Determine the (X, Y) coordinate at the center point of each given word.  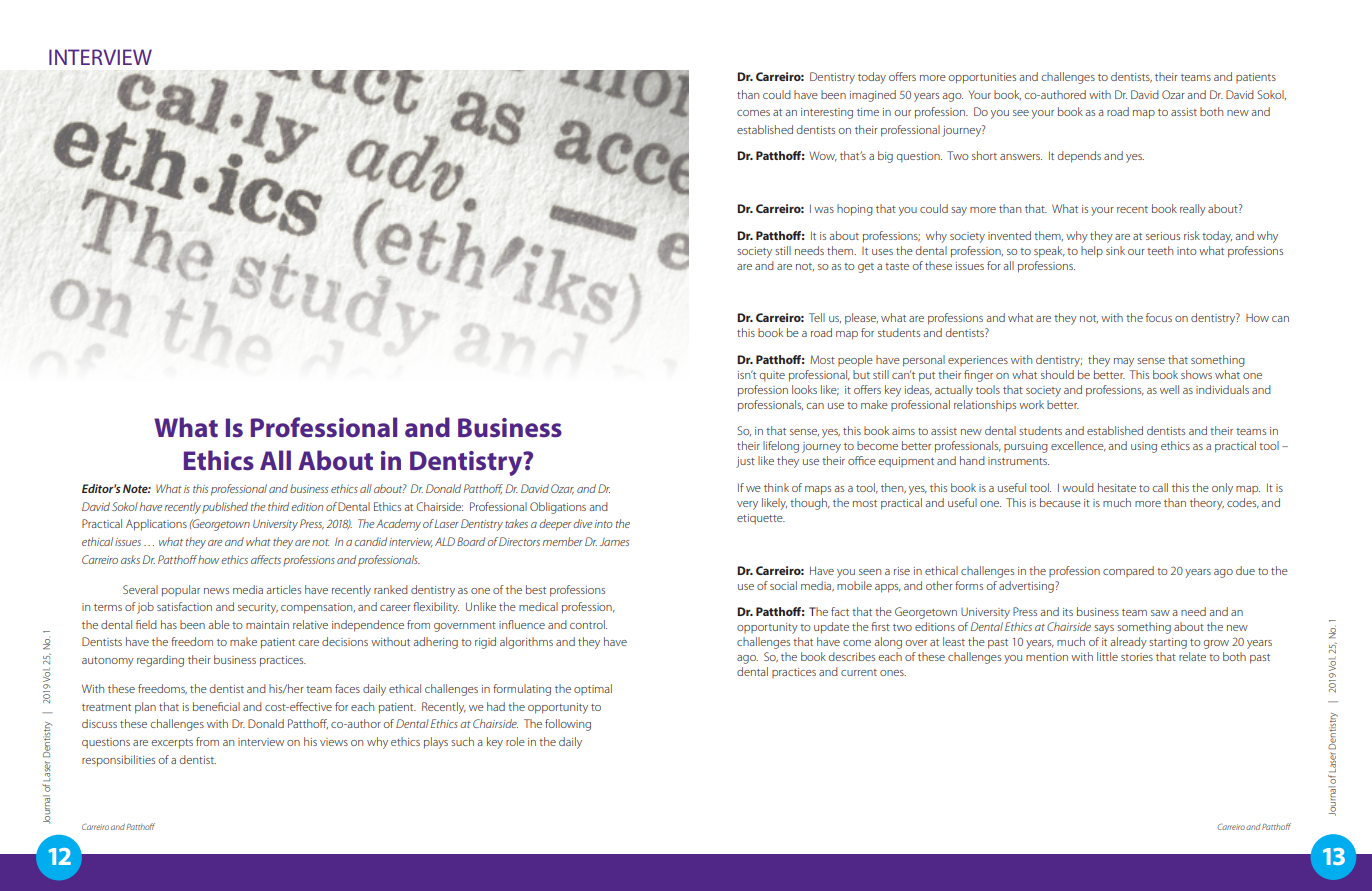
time (868, 112)
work (1031, 404)
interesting (827, 113)
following (568, 725)
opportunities (982, 78)
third (278, 506)
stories (1137, 657)
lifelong (781, 447)
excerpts (172, 744)
